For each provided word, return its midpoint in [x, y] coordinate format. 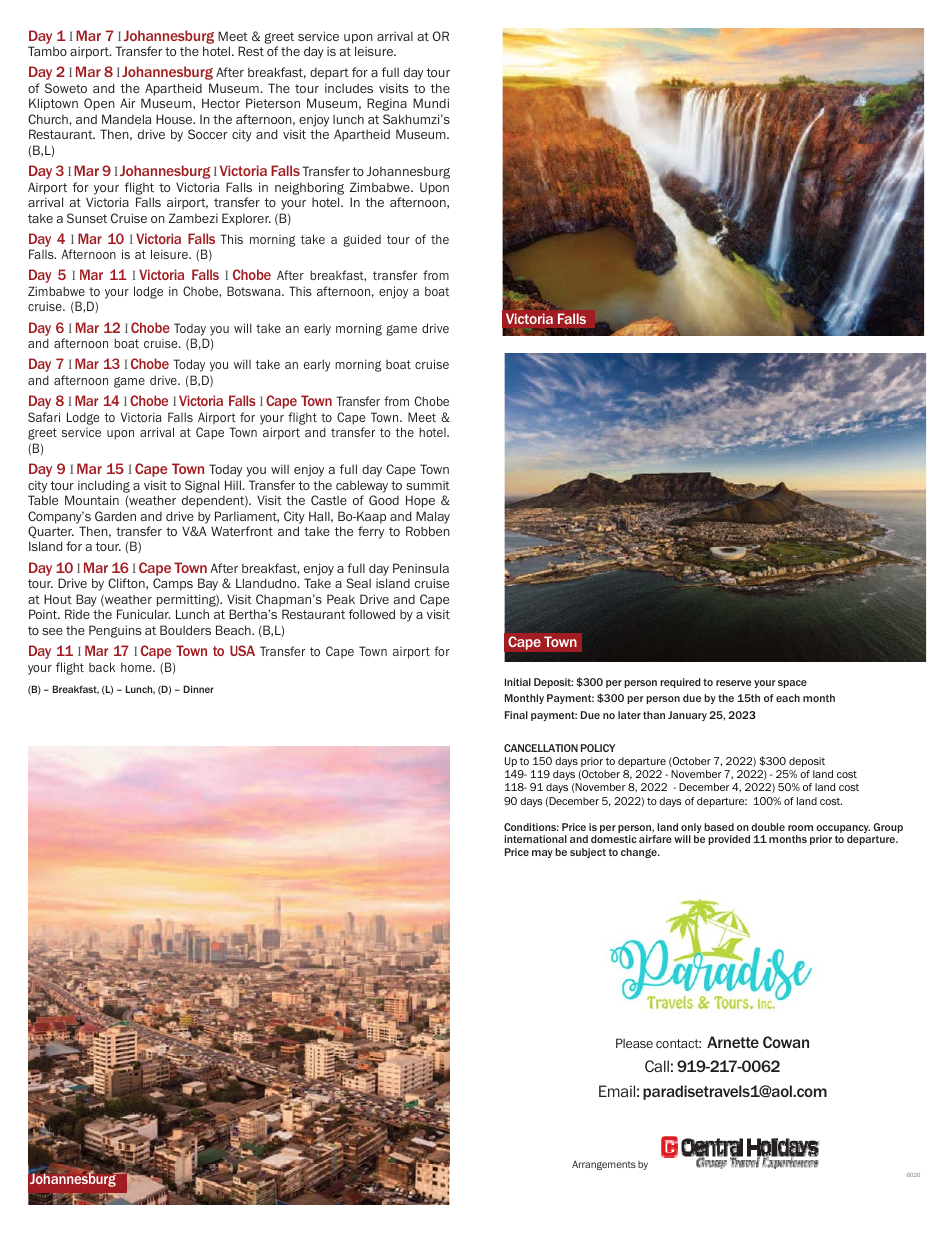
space [792, 684]
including [104, 486]
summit [428, 485]
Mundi [431, 103]
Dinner [198, 689]
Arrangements [604, 1165]
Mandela [126, 119]
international [535, 839]
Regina [387, 104]
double [768, 827]
